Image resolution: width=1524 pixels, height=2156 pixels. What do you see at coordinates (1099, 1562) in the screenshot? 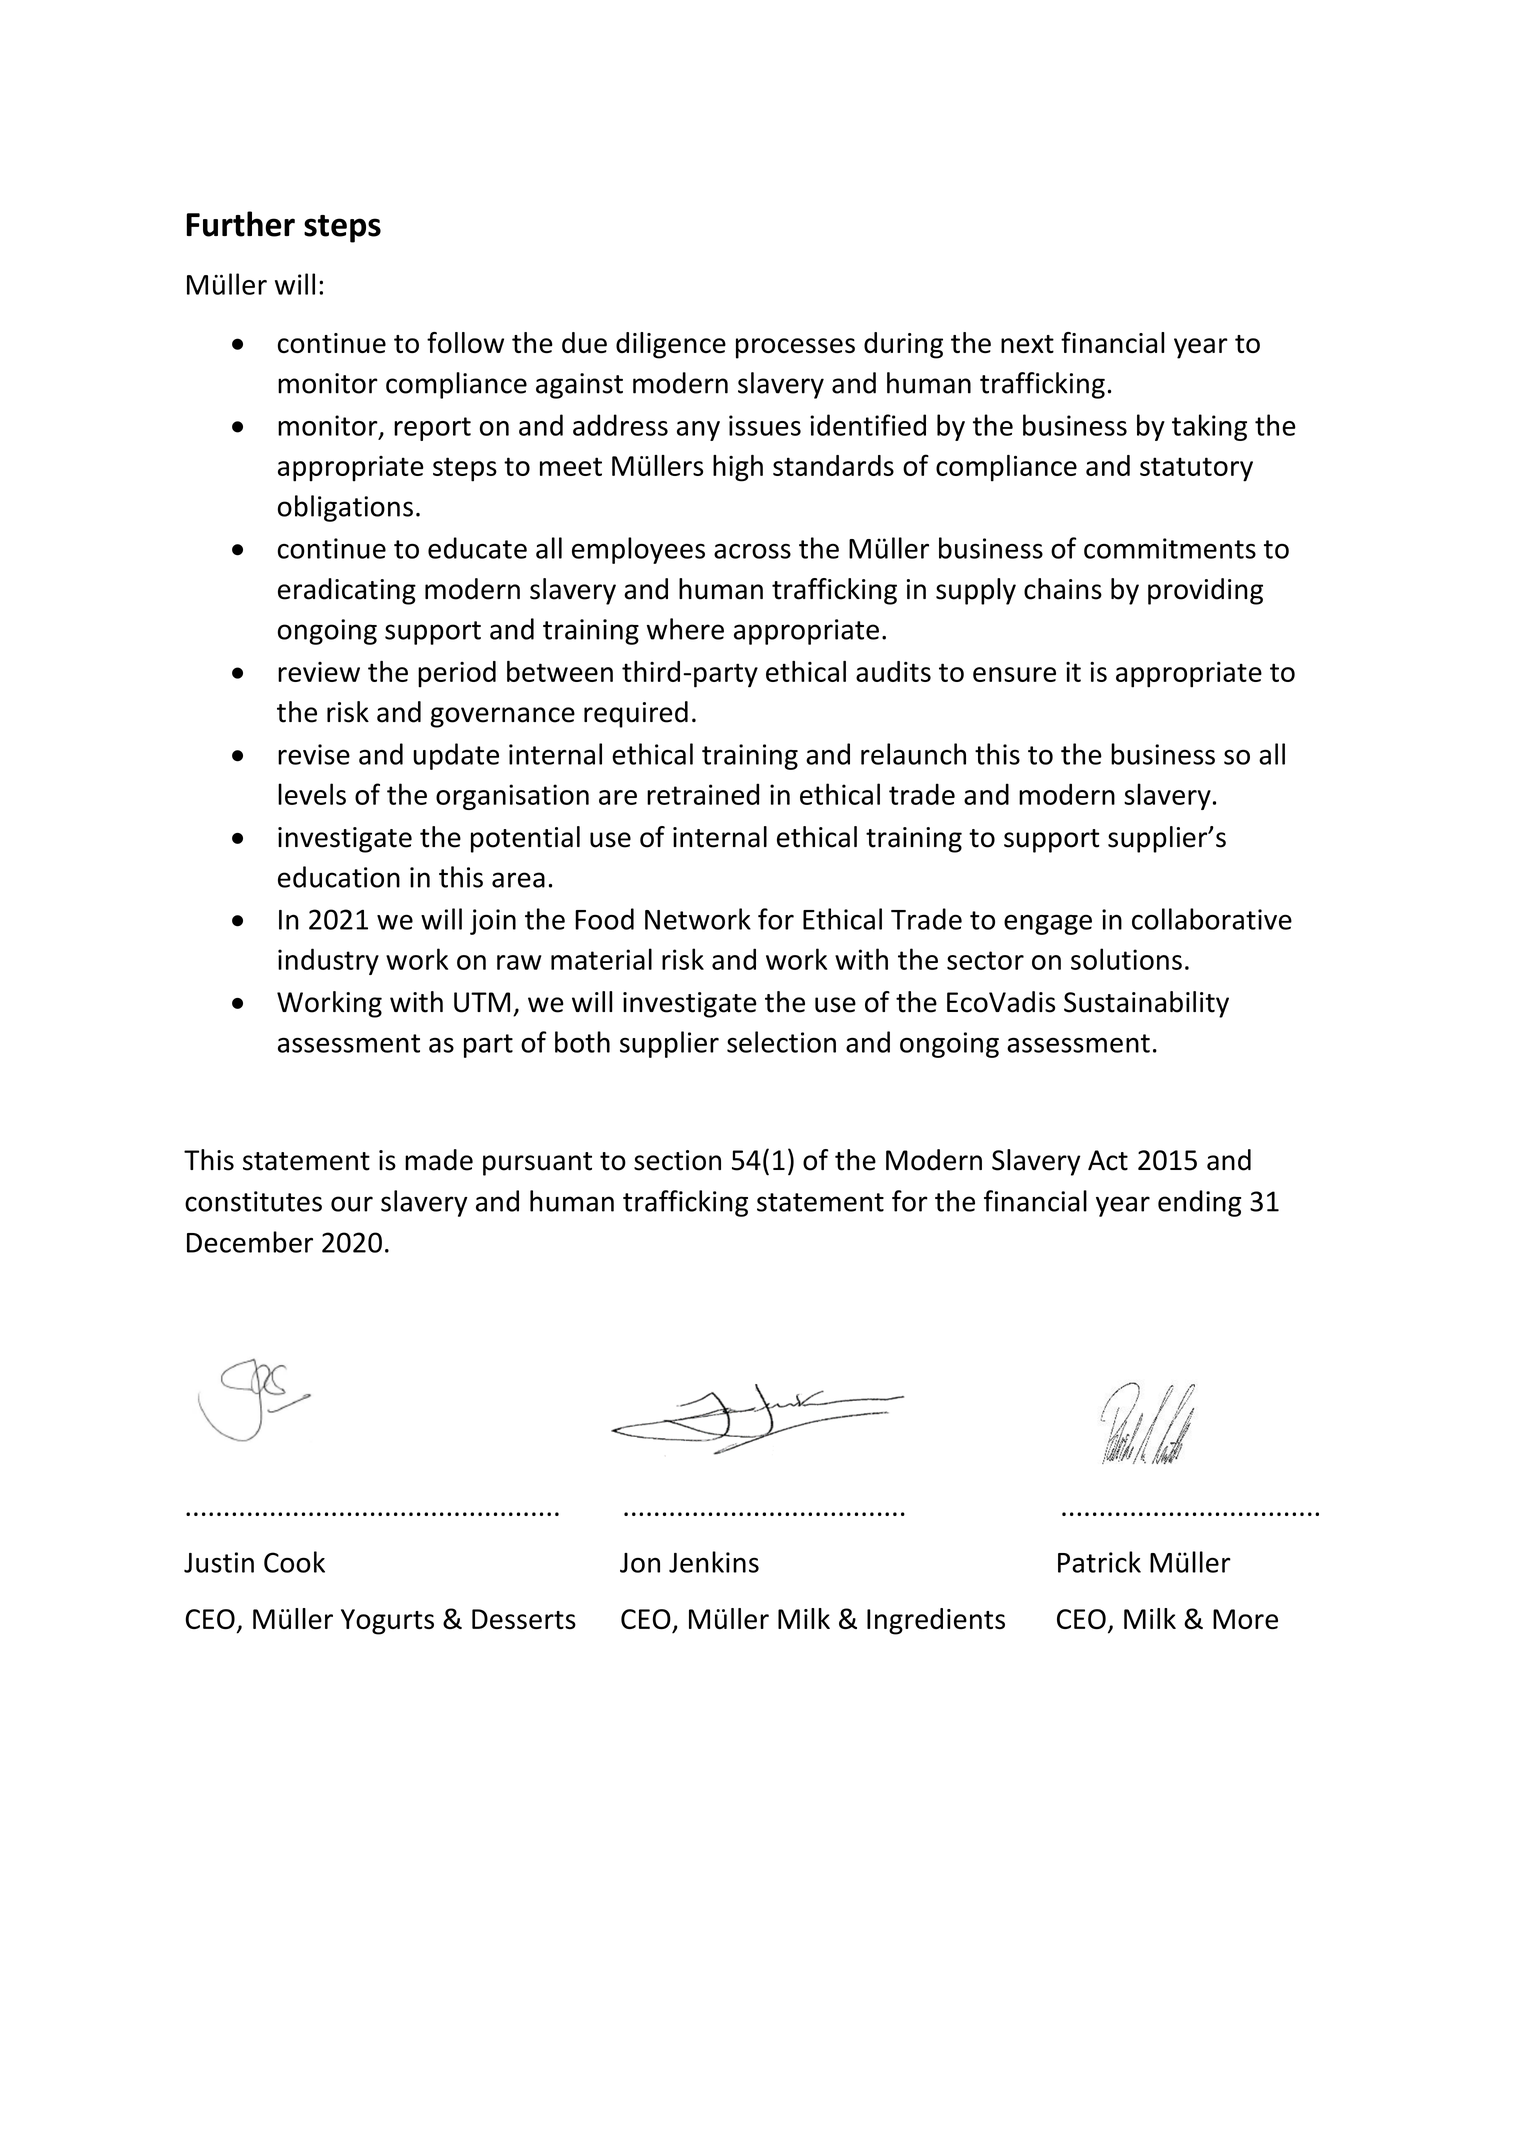
I see `Patrick` at bounding box center [1099, 1562].
